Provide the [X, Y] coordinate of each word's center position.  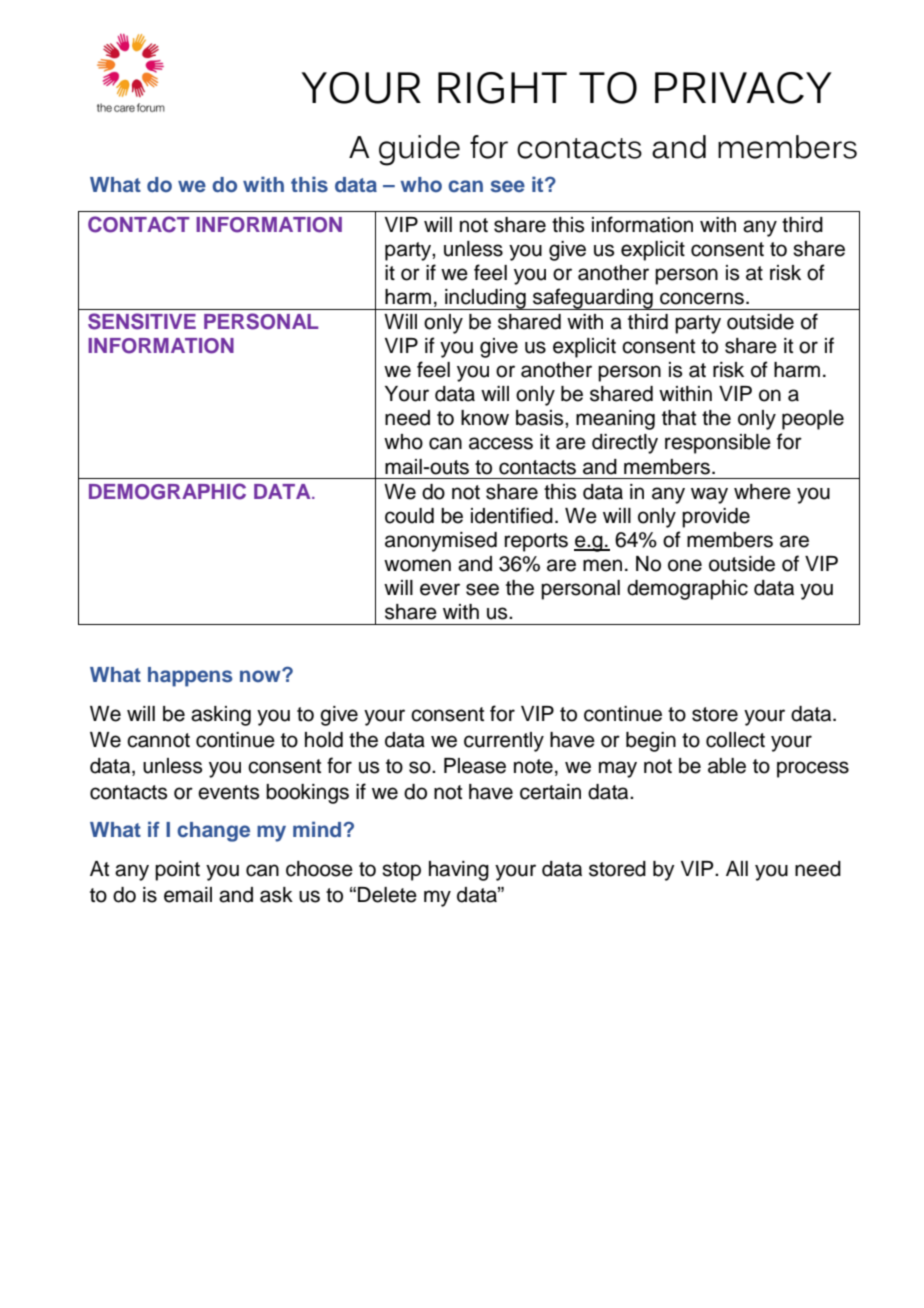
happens [190, 677]
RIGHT [502, 88]
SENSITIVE [142, 321]
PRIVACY [743, 88]
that [679, 418]
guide [419, 150]
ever [440, 589]
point [177, 871]
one [685, 565]
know [485, 418]
